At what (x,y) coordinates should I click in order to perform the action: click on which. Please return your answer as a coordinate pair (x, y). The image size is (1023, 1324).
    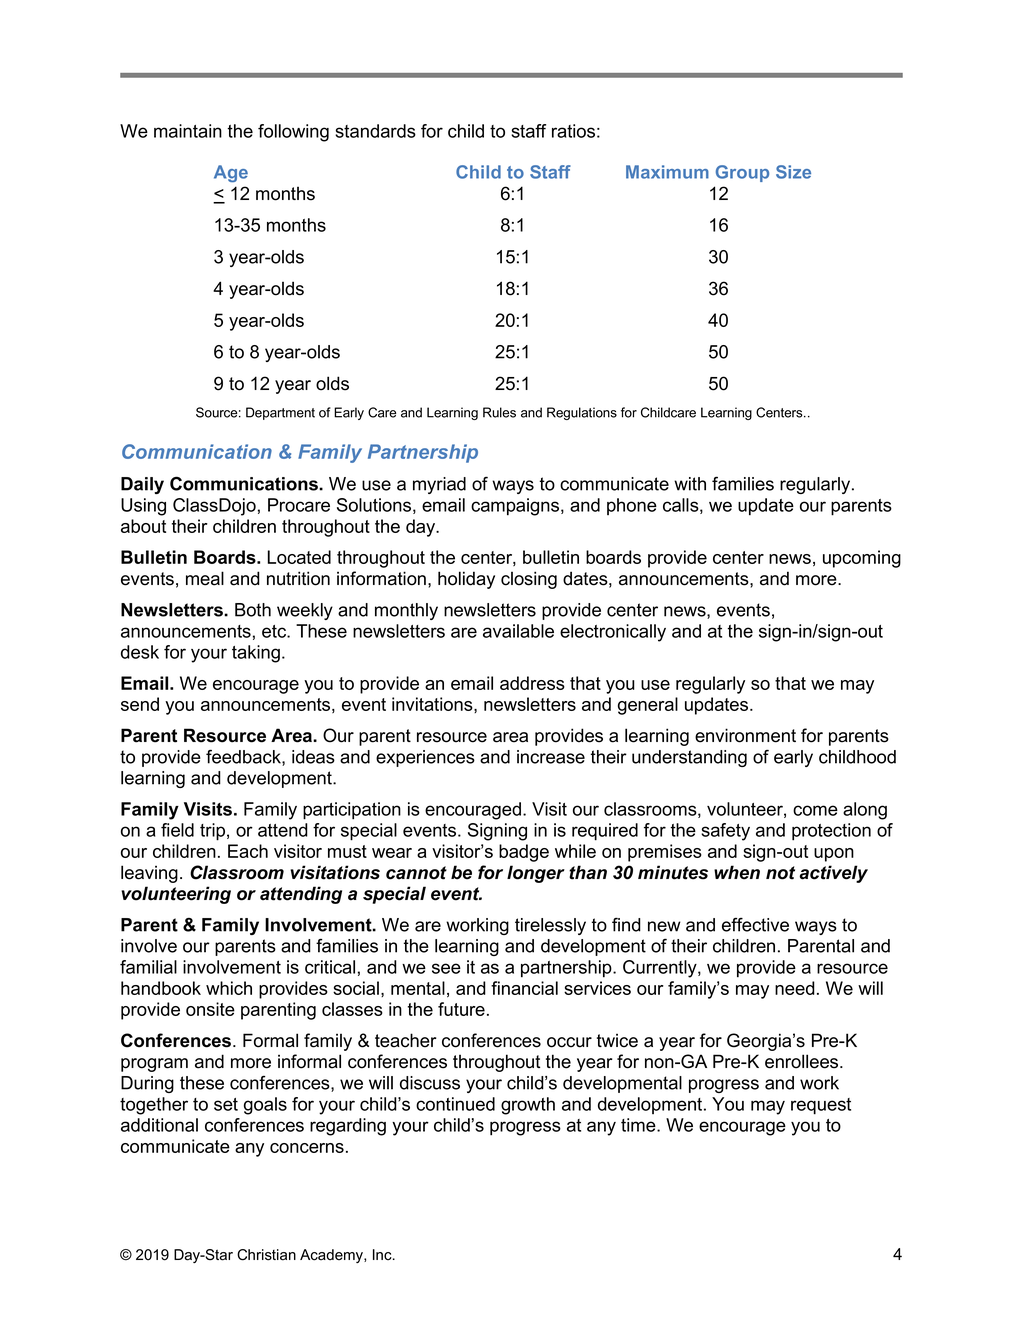
    Looking at the image, I should click on (229, 988).
